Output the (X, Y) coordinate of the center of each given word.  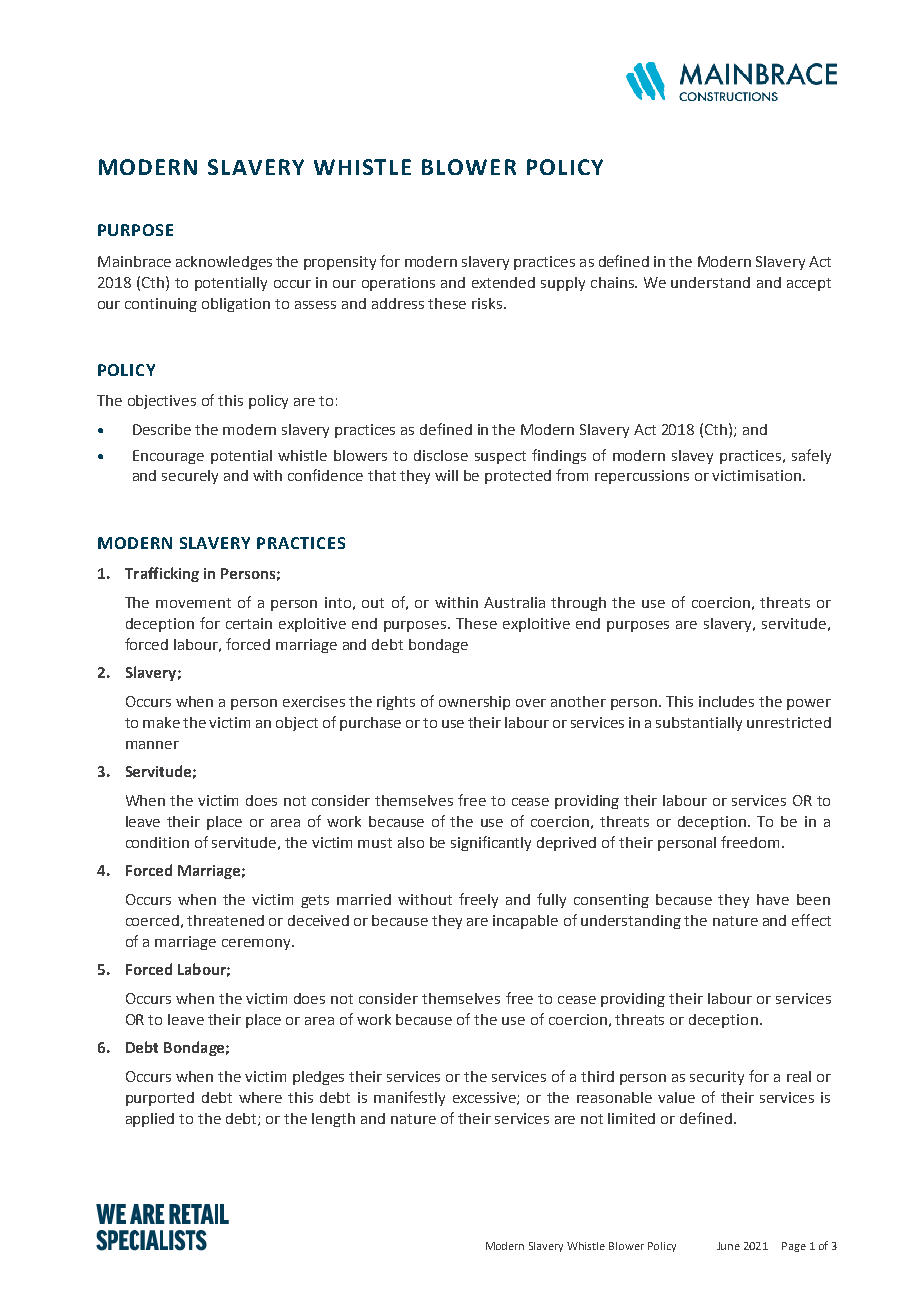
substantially (699, 724)
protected (518, 477)
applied (150, 1120)
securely (190, 477)
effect (811, 920)
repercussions (642, 477)
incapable (525, 922)
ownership (474, 703)
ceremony (257, 944)
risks (487, 303)
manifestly (409, 1098)
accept (809, 284)
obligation (236, 305)
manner (152, 745)
